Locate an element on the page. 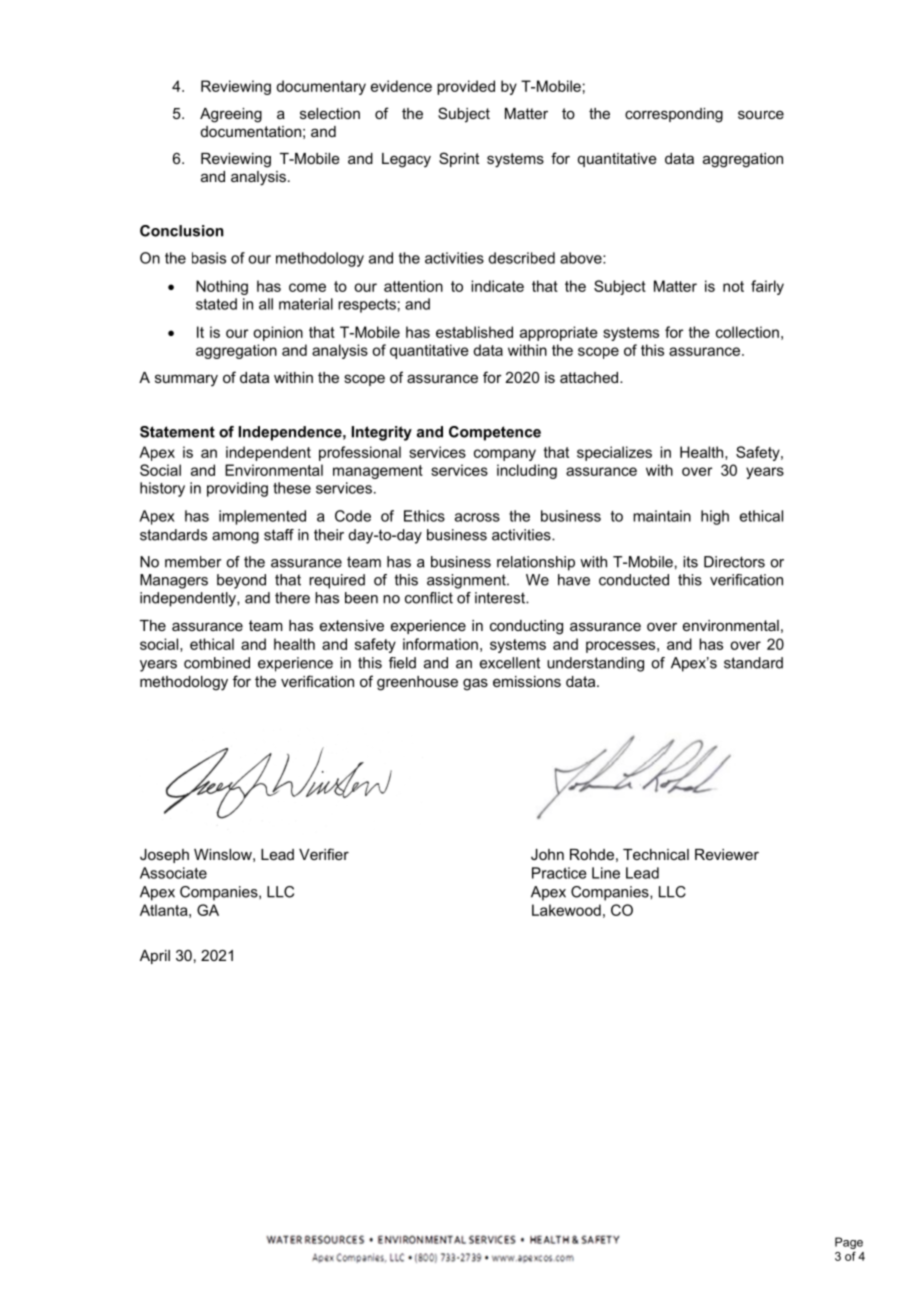 This image has height=1308, width=924. April is located at coordinates (155, 957).
